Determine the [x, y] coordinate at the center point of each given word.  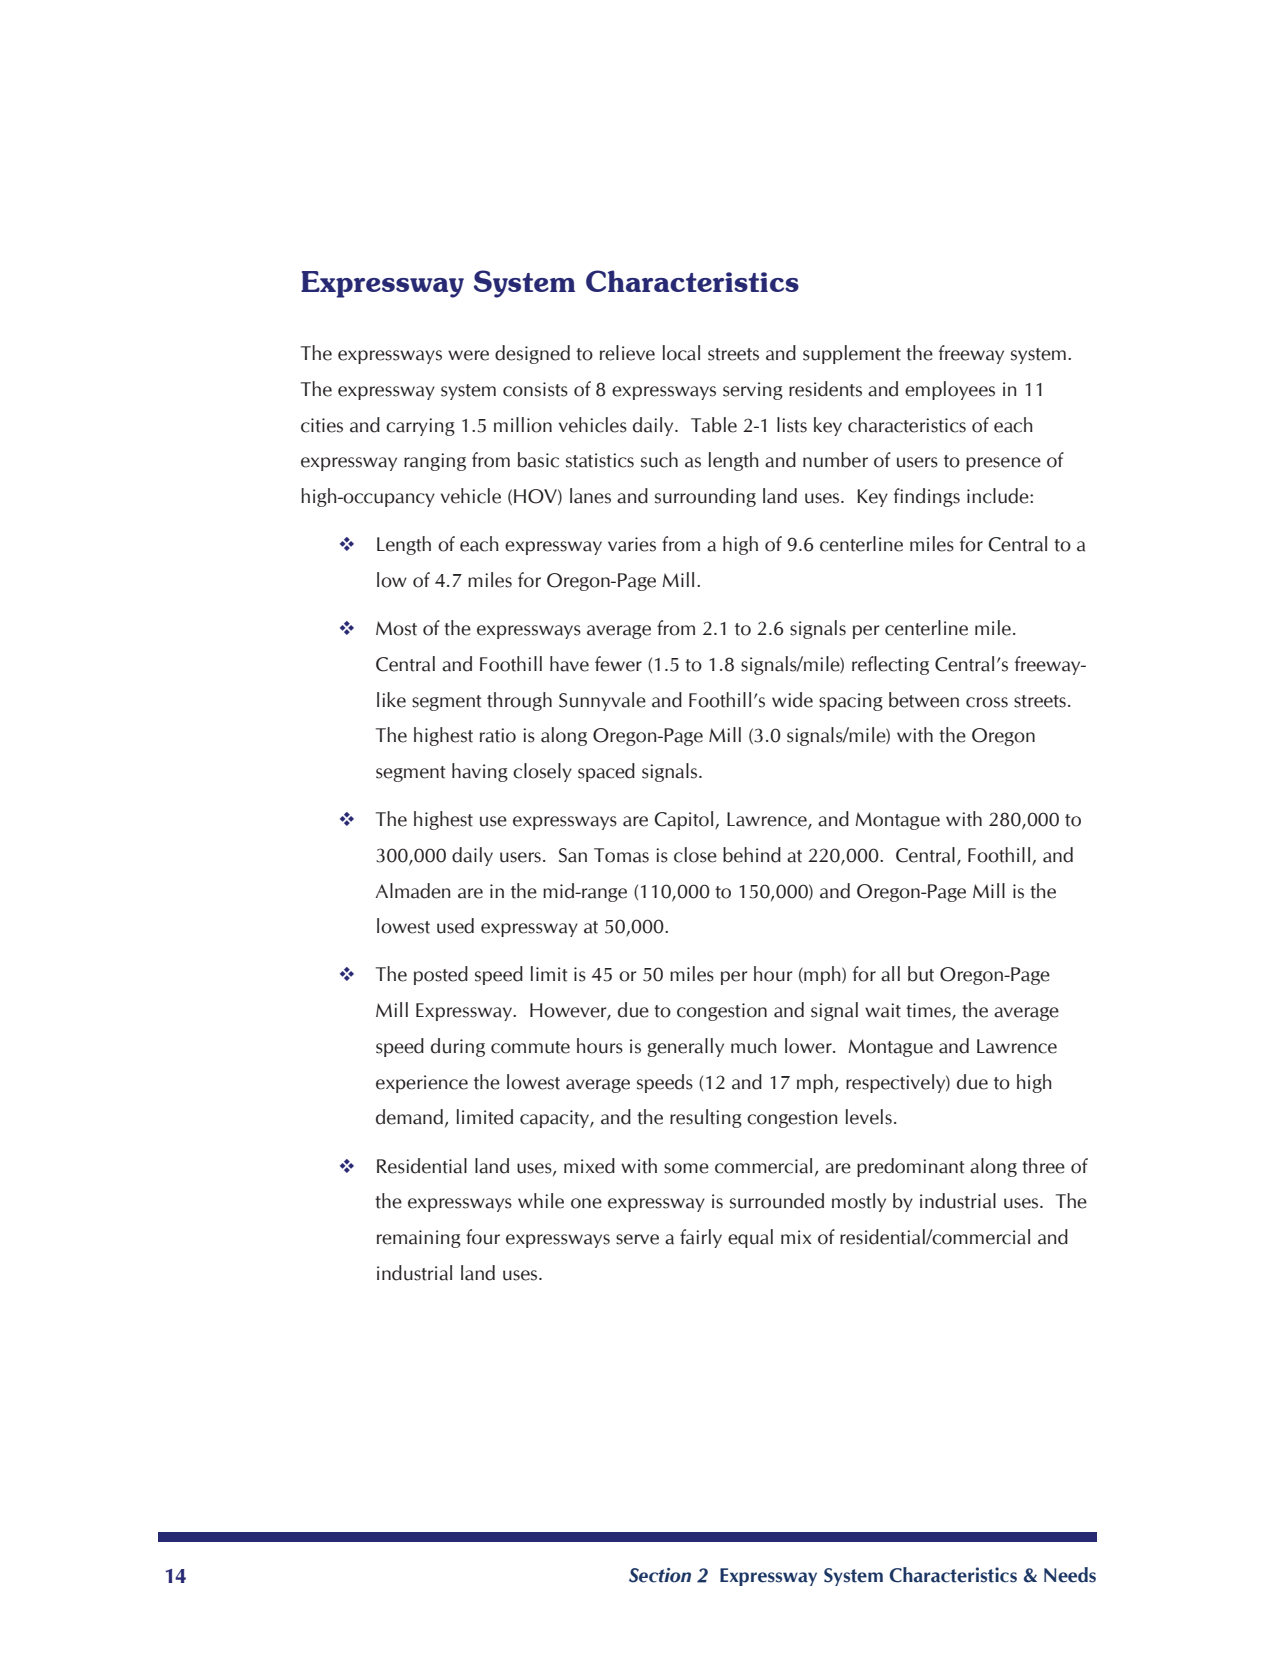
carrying [420, 427]
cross [987, 702]
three [1043, 1166]
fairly [701, 1238]
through [519, 701]
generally [685, 1047]
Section [660, 1575]
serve [637, 1239]
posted [441, 975]
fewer [618, 664]
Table [714, 425]
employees [950, 390]
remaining [419, 1239]
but [921, 974]
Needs [1070, 1575]
